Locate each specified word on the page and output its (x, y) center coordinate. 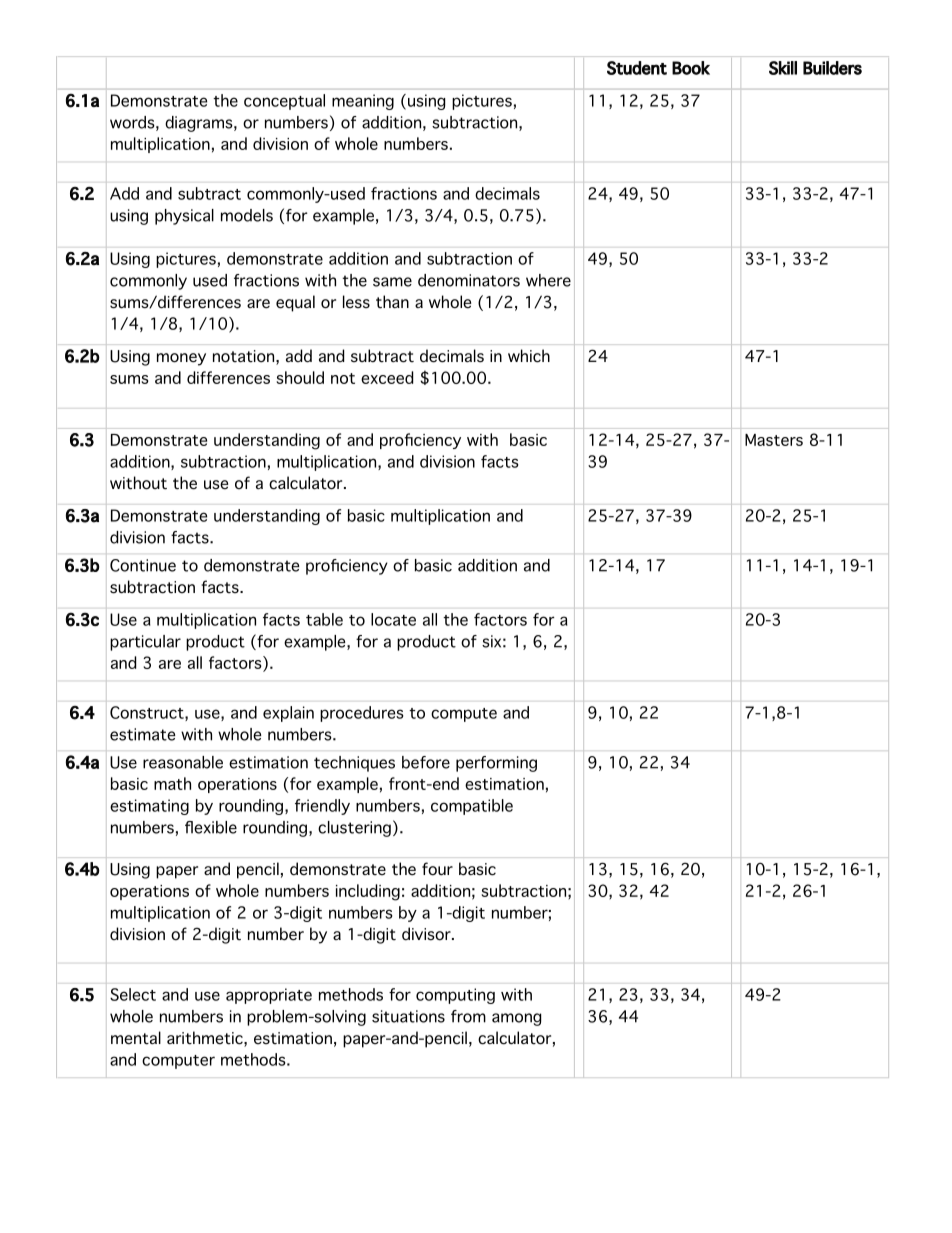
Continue (143, 565)
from (468, 1016)
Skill (783, 68)
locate (393, 619)
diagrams (200, 124)
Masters (774, 440)
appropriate (269, 996)
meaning (363, 102)
